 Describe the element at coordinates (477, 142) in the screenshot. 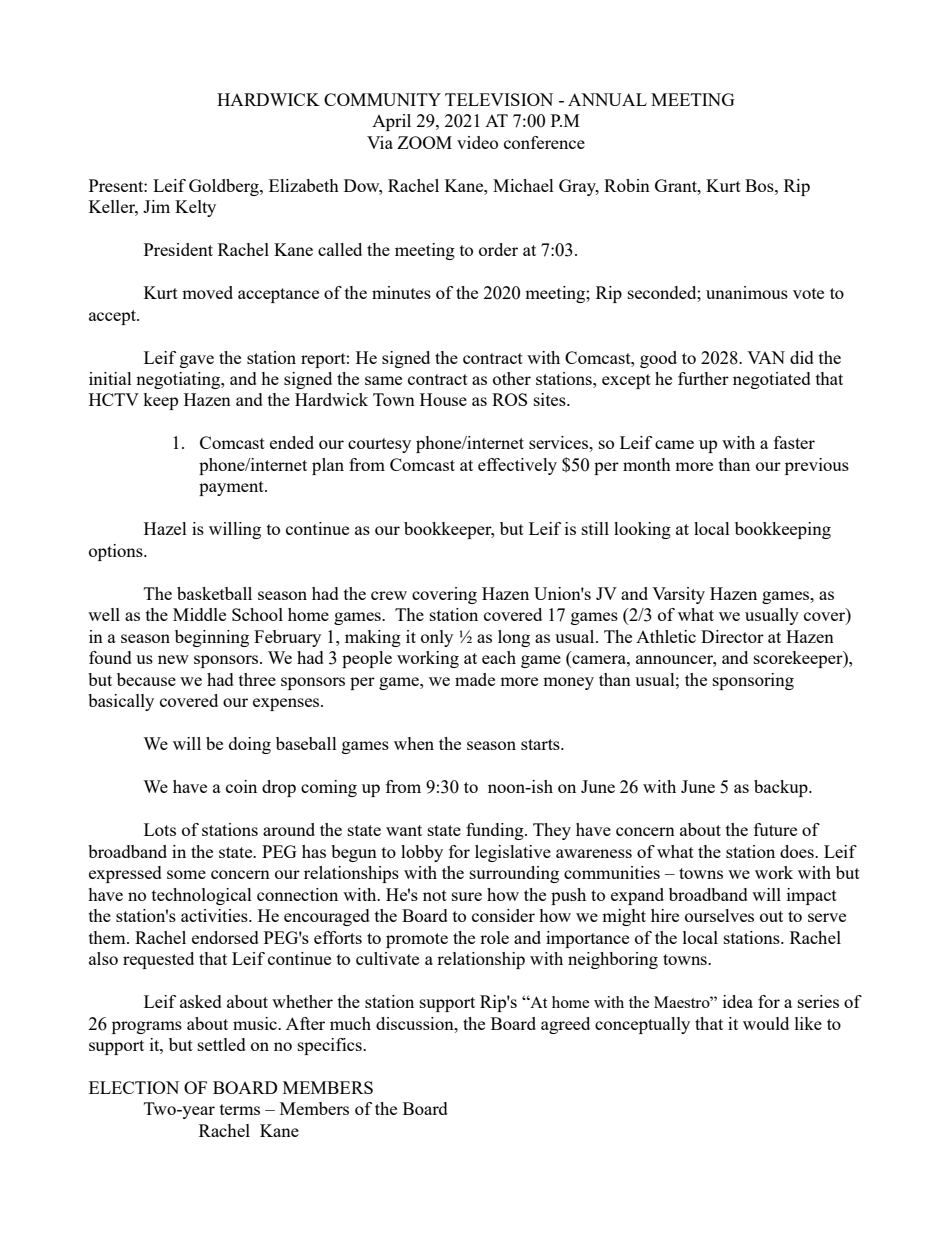

I see `video` at that location.
